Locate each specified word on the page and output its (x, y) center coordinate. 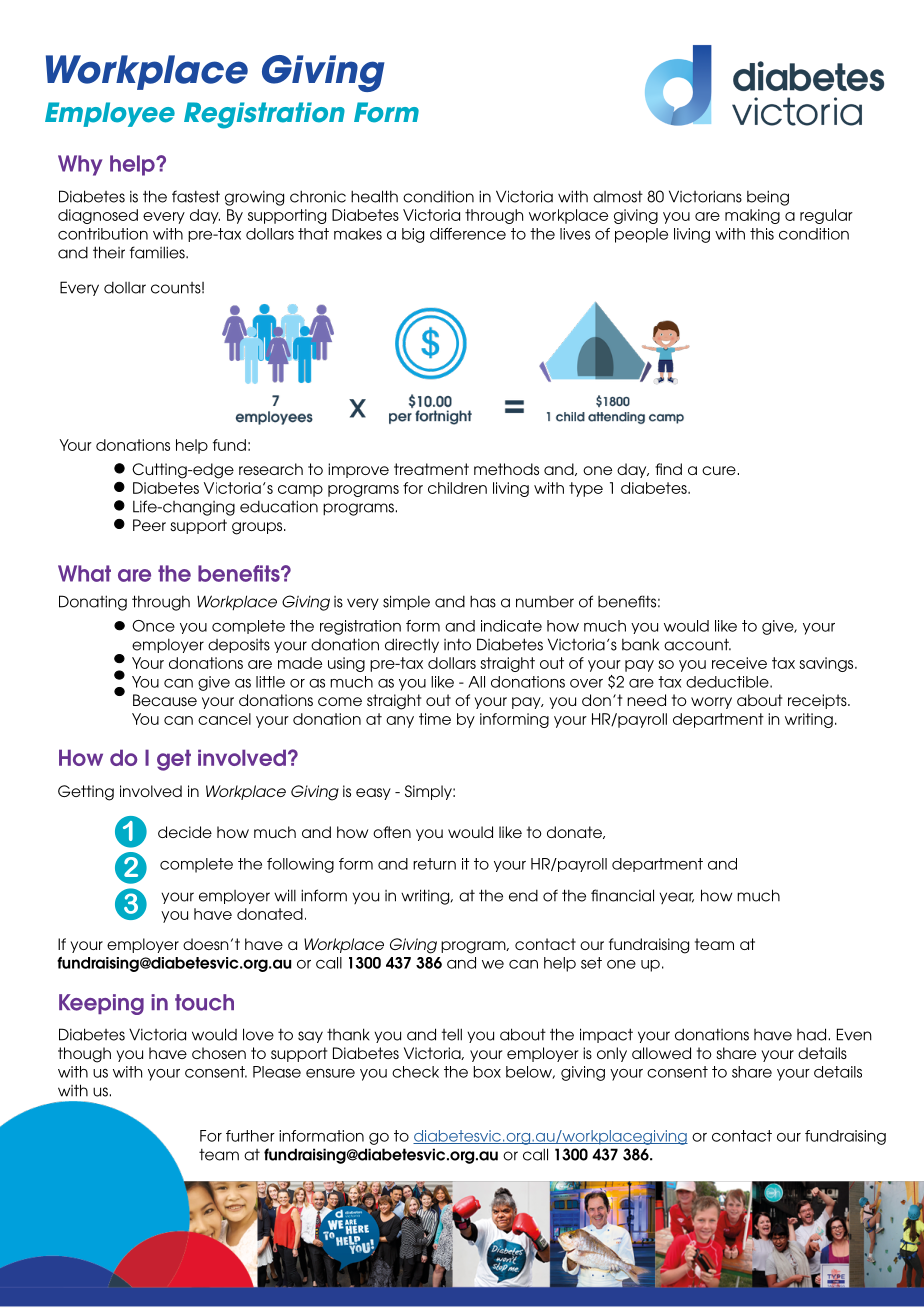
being (768, 198)
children (457, 488)
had (811, 1034)
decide (185, 832)
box (487, 1072)
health (374, 196)
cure (719, 470)
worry (711, 703)
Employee (110, 114)
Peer (149, 525)
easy (373, 794)
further (250, 1136)
